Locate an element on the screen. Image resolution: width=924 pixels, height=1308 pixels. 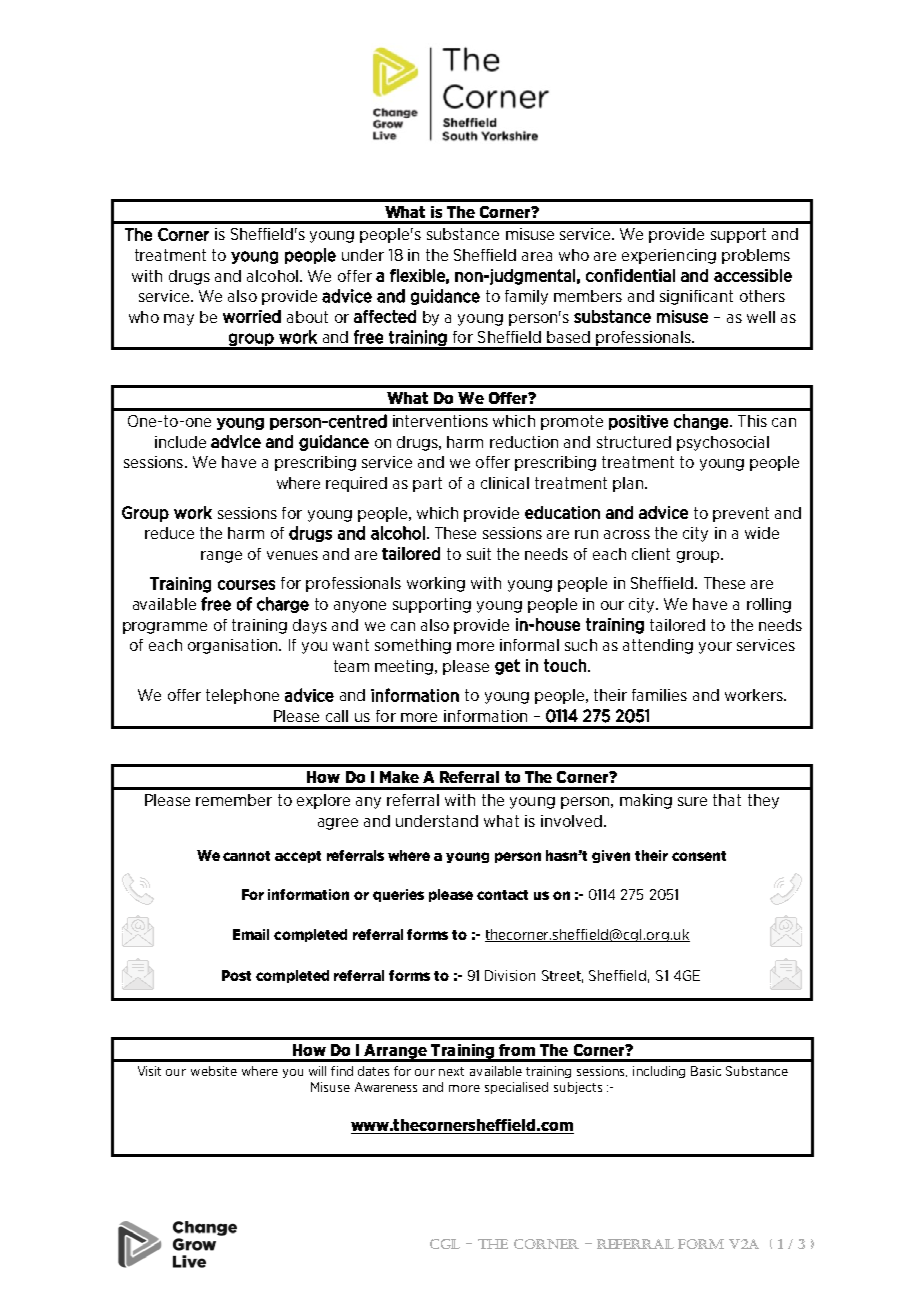
family is located at coordinates (526, 297).
